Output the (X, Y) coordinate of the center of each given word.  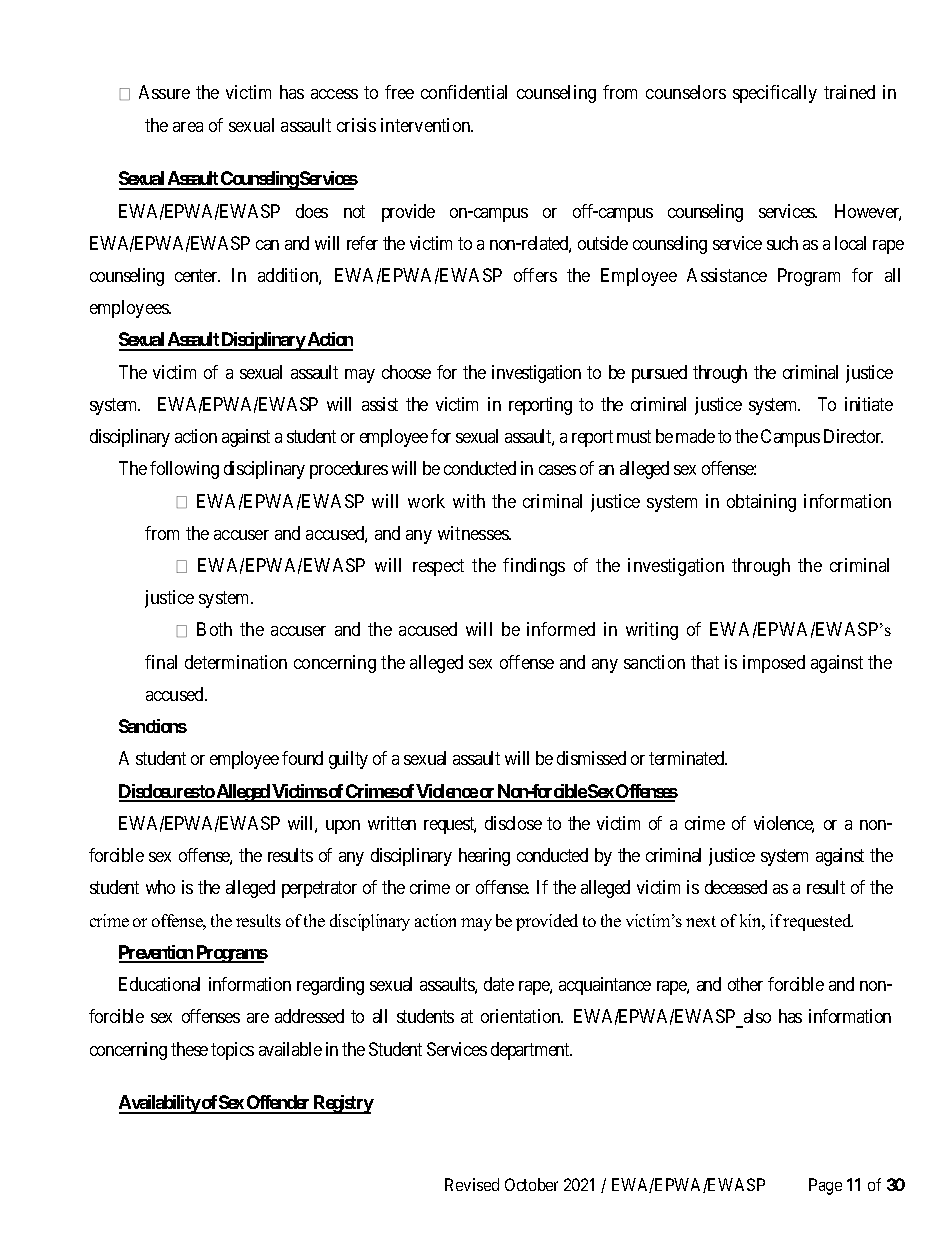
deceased (736, 887)
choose (406, 372)
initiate (869, 404)
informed (561, 629)
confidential (464, 92)
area (188, 127)
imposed (774, 664)
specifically (775, 94)
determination (236, 662)
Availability (160, 1104)
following (184, 470)
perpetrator (319, 889)
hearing (484, 857)
